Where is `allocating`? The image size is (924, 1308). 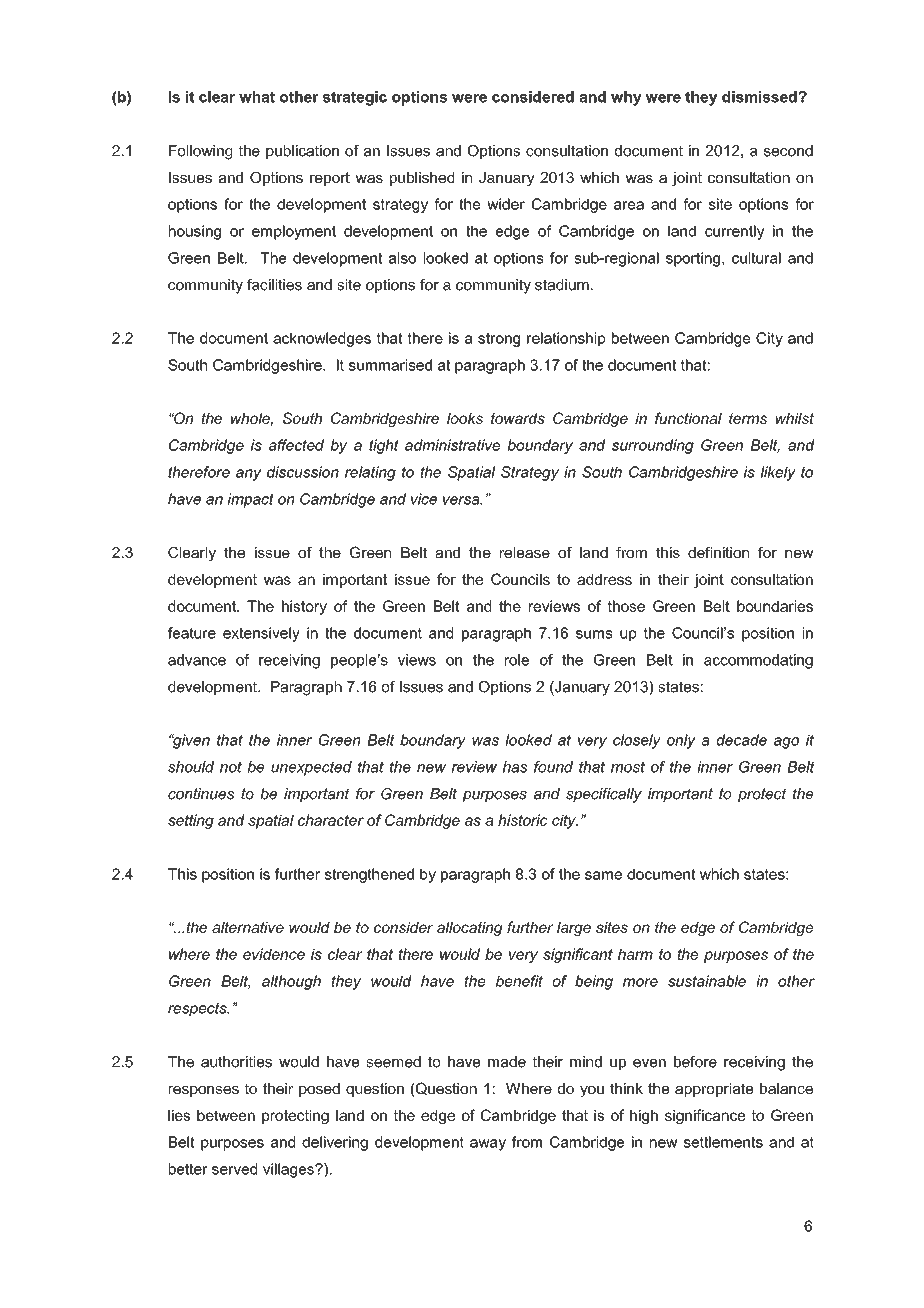
allocating is located at coordinates (470, 929).
